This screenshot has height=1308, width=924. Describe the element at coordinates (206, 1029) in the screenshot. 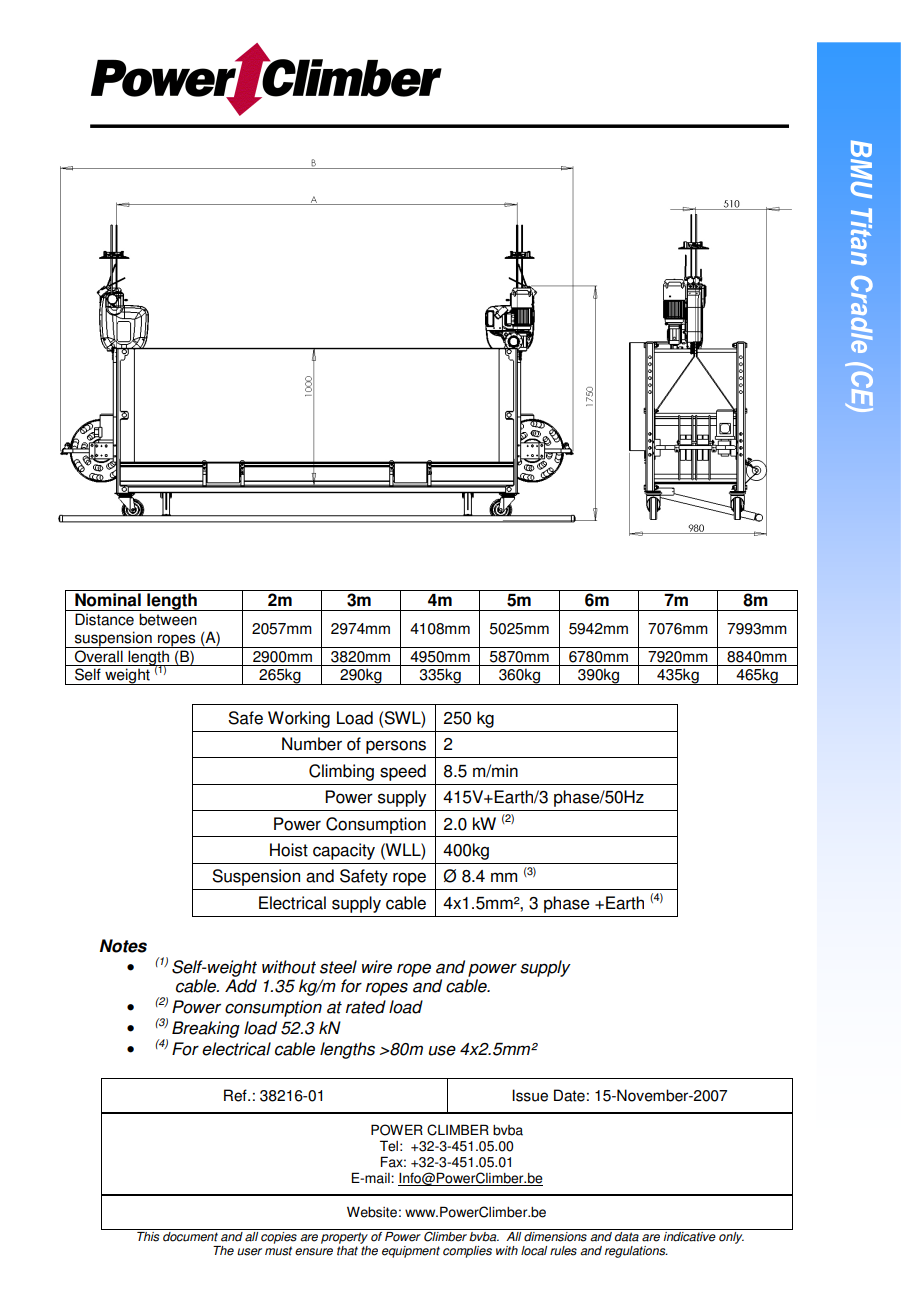

I see `Breaking` at that location.
